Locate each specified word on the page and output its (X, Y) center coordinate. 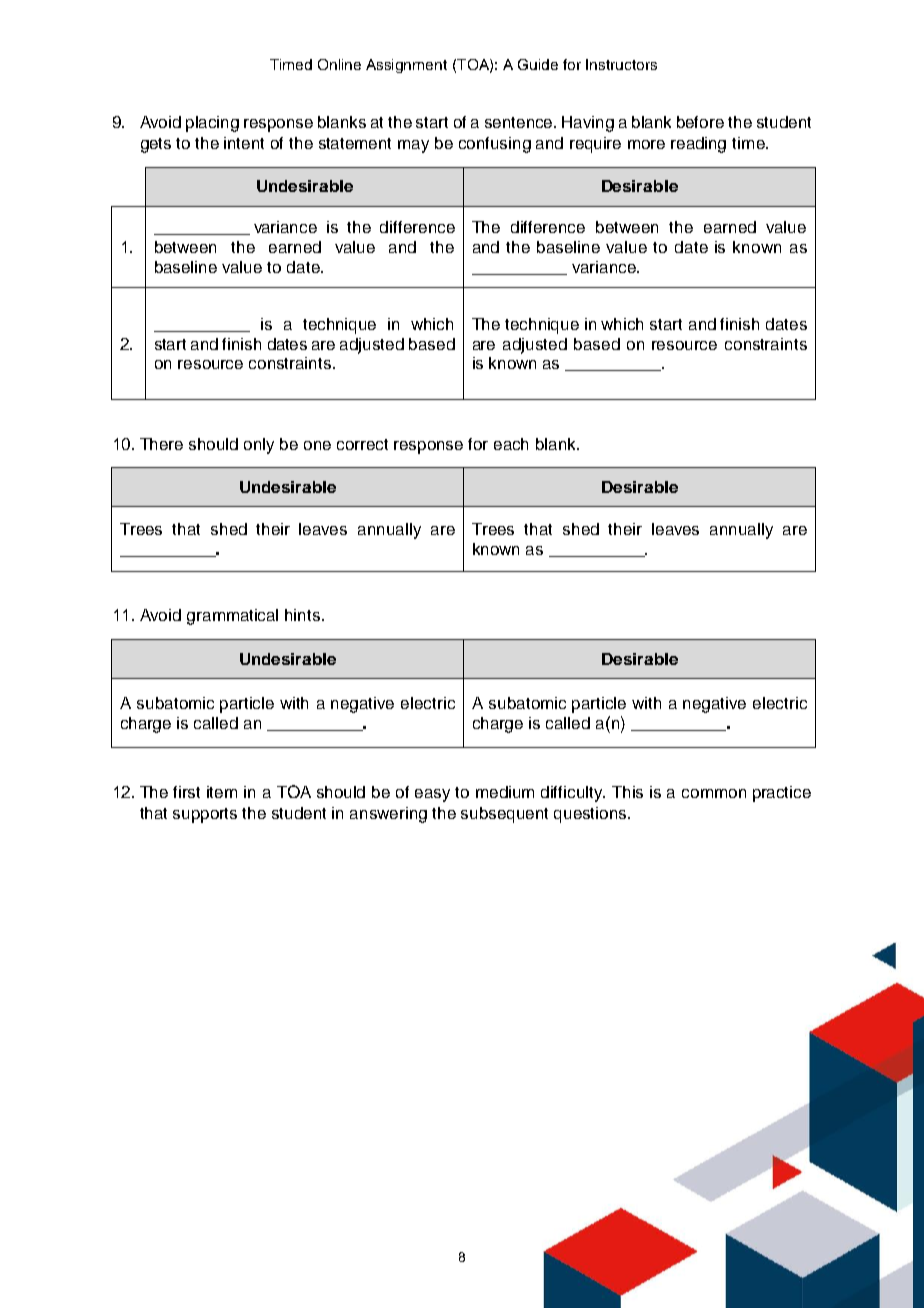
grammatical (232, 617)
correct (362, 444)
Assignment (406, 66)
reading (698, 145)
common (714, 793)
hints (304, 615)
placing (212, 124)
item (222, 792)
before (700, 122)
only (259, 446)
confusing (495, 145)
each (511, 444)
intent (244, 143)
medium (505, 792)
